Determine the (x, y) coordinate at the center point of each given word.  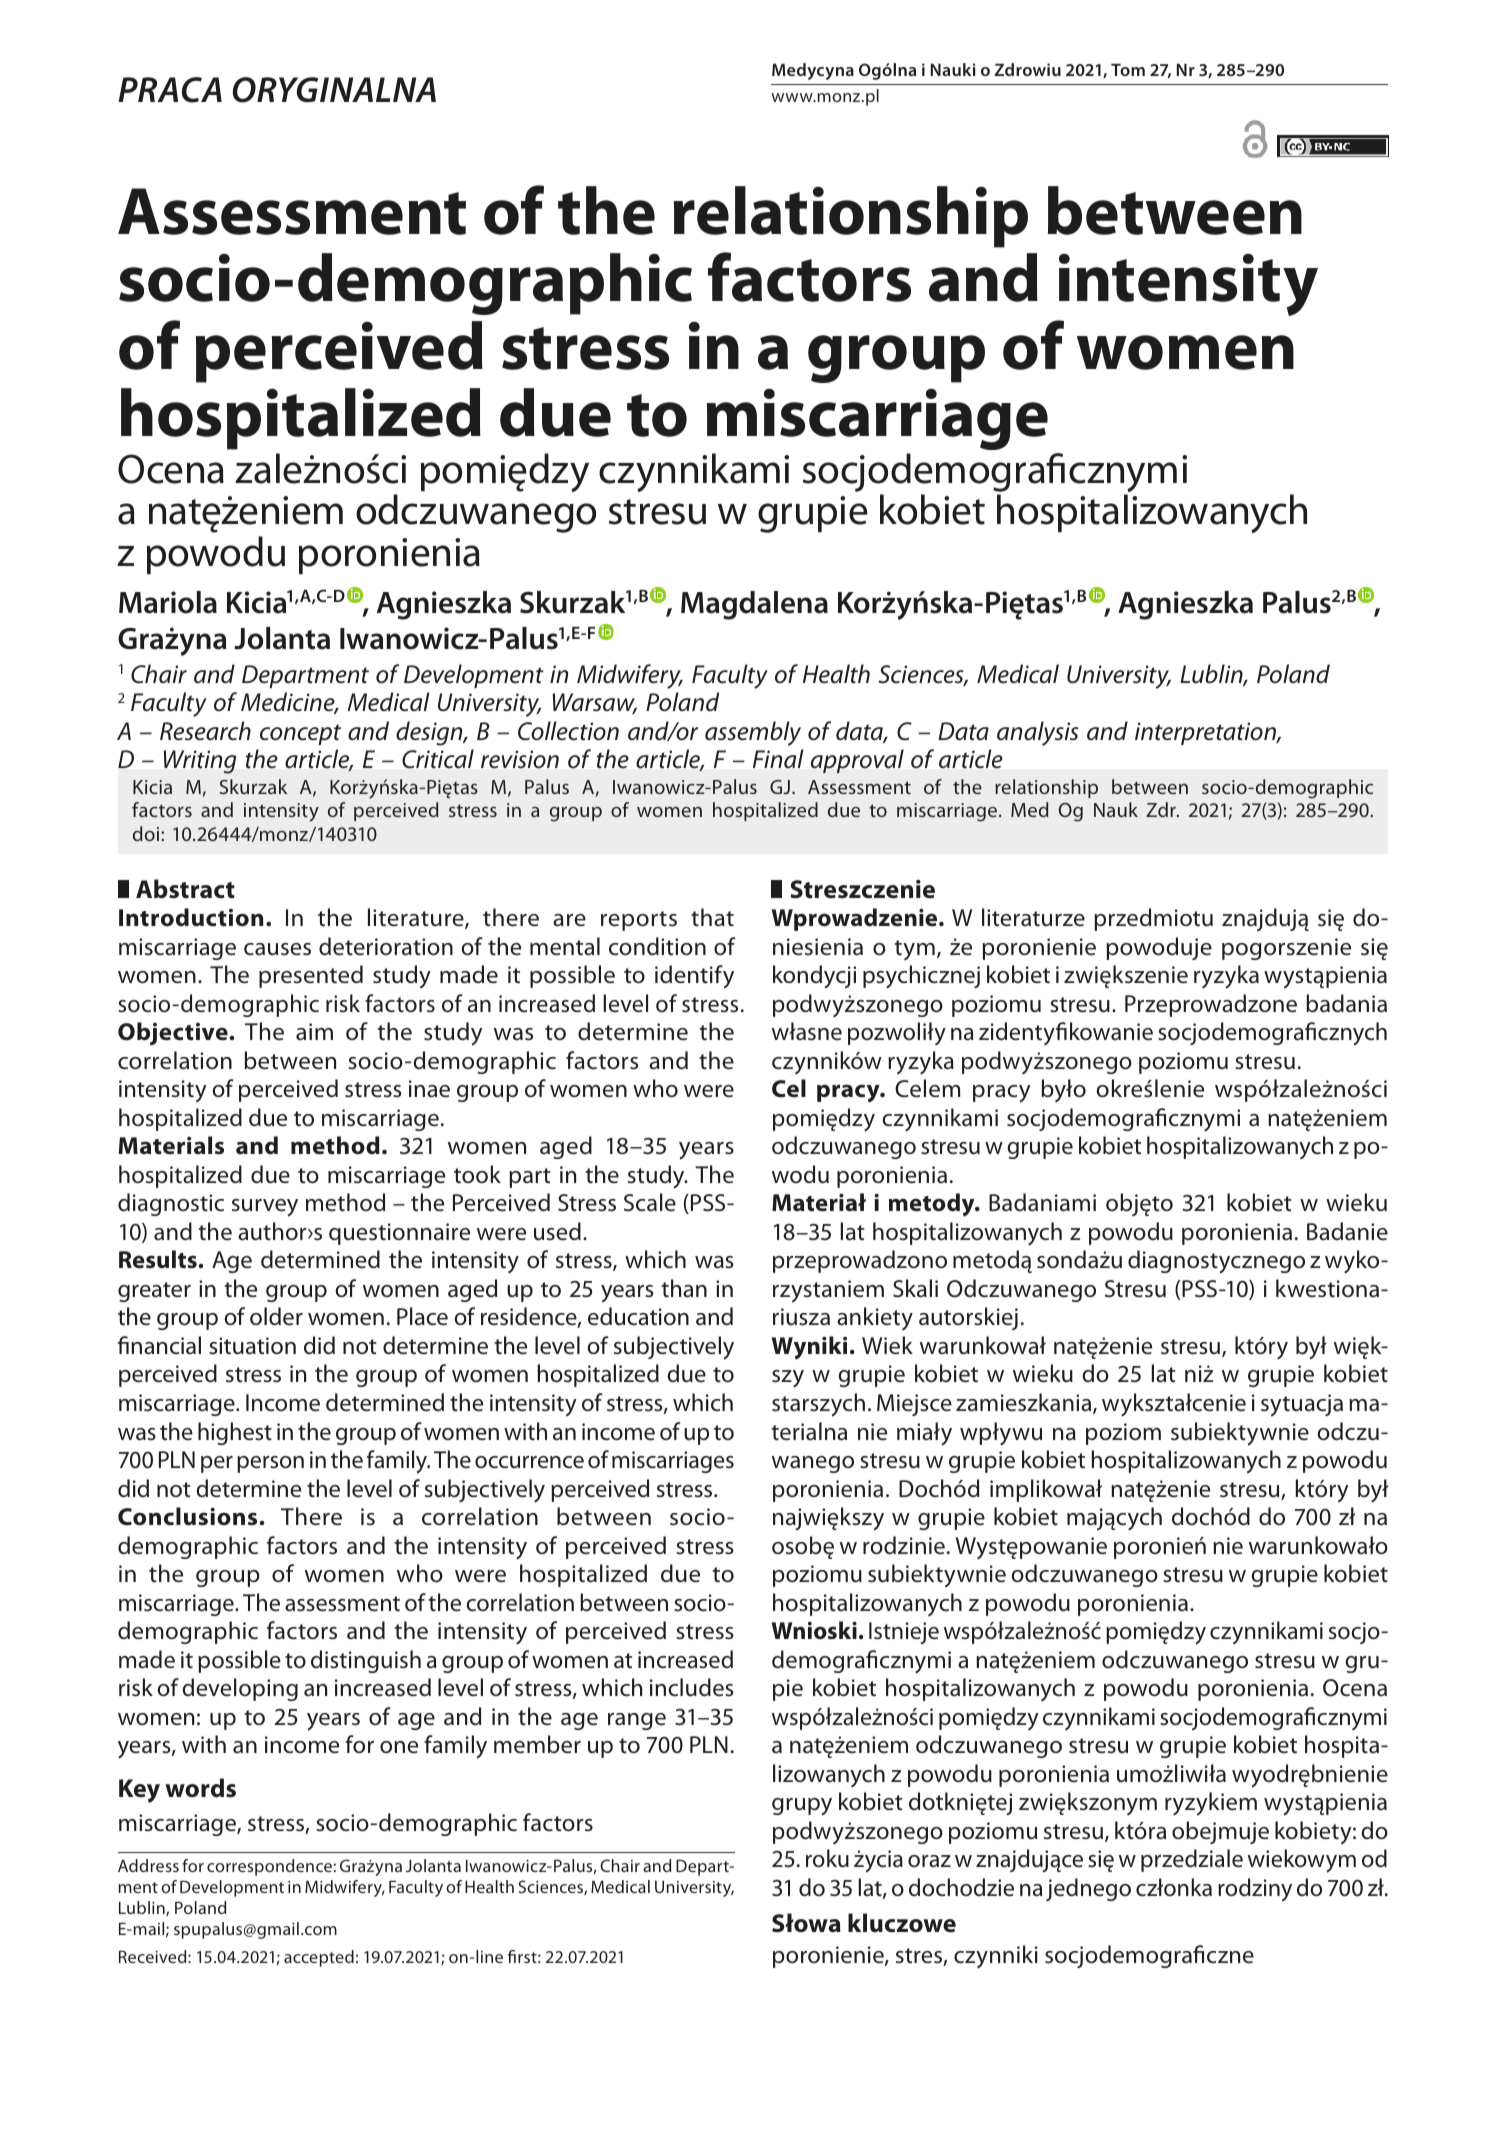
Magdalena (754, 605)
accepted (319, 1958)
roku (827, 1858)
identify (694, 977)
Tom (1128, 69)
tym (914, 950)
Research (205, 731)
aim (314, 1032)
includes (692, 1687)
